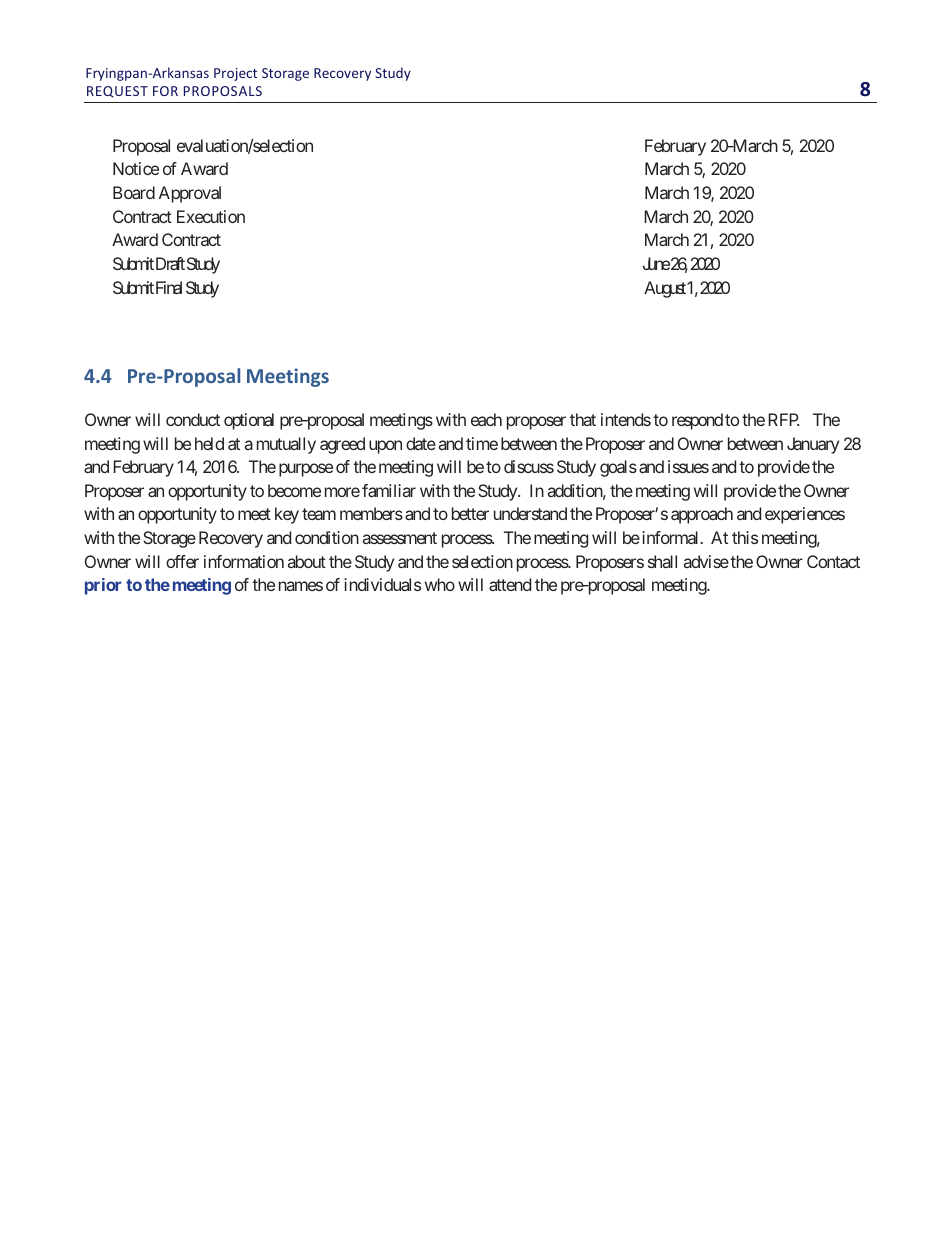 This document has height=1233, width=952. What do you see at coordinates (783, 419) in the document?
I see `RFP` at bounding box center [783, 419].
